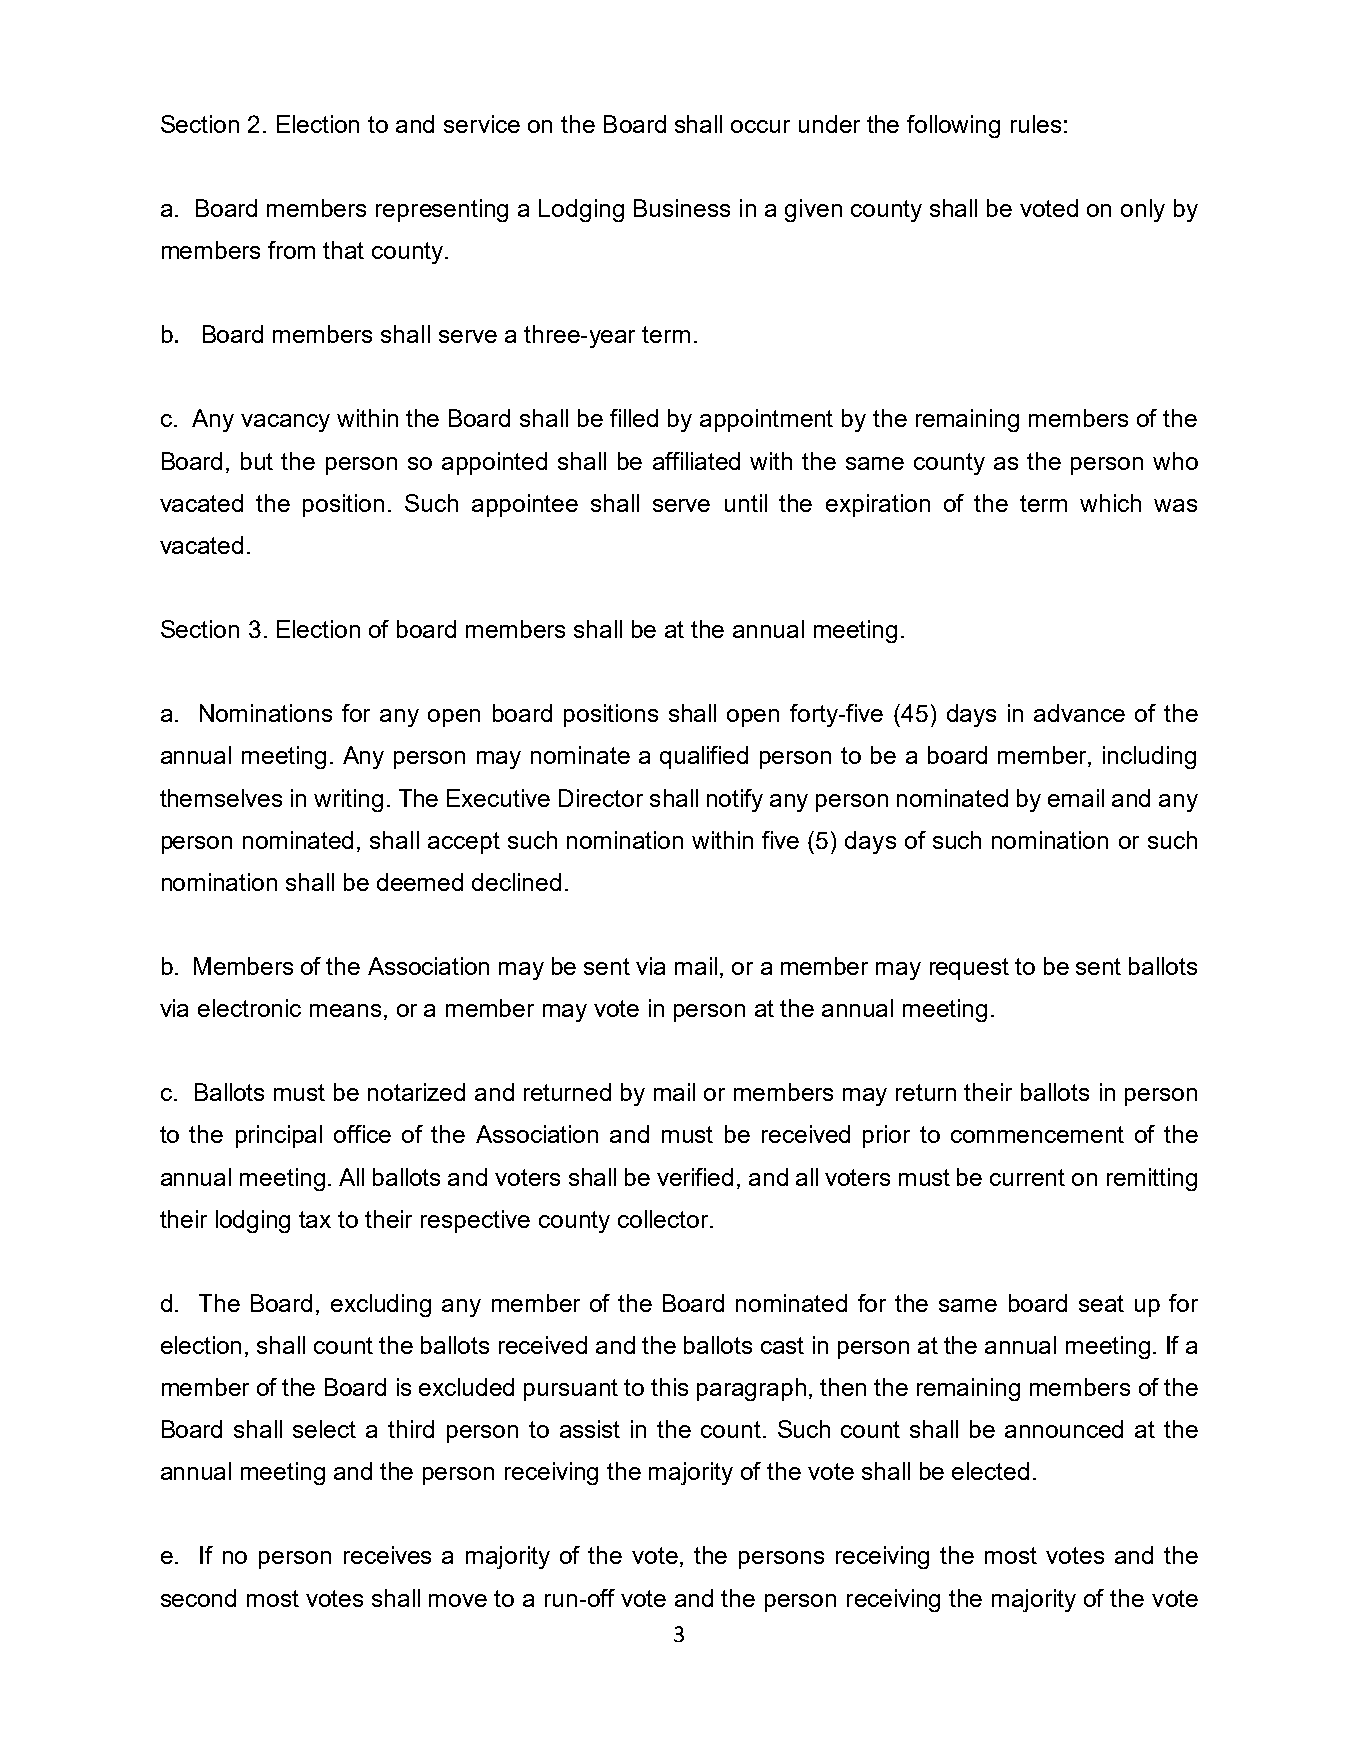 The width and height of the screenshot is (1358, 1758). Describe the element at coordinates (695, 1177) in the screenshot. I see `verified` at that location.
